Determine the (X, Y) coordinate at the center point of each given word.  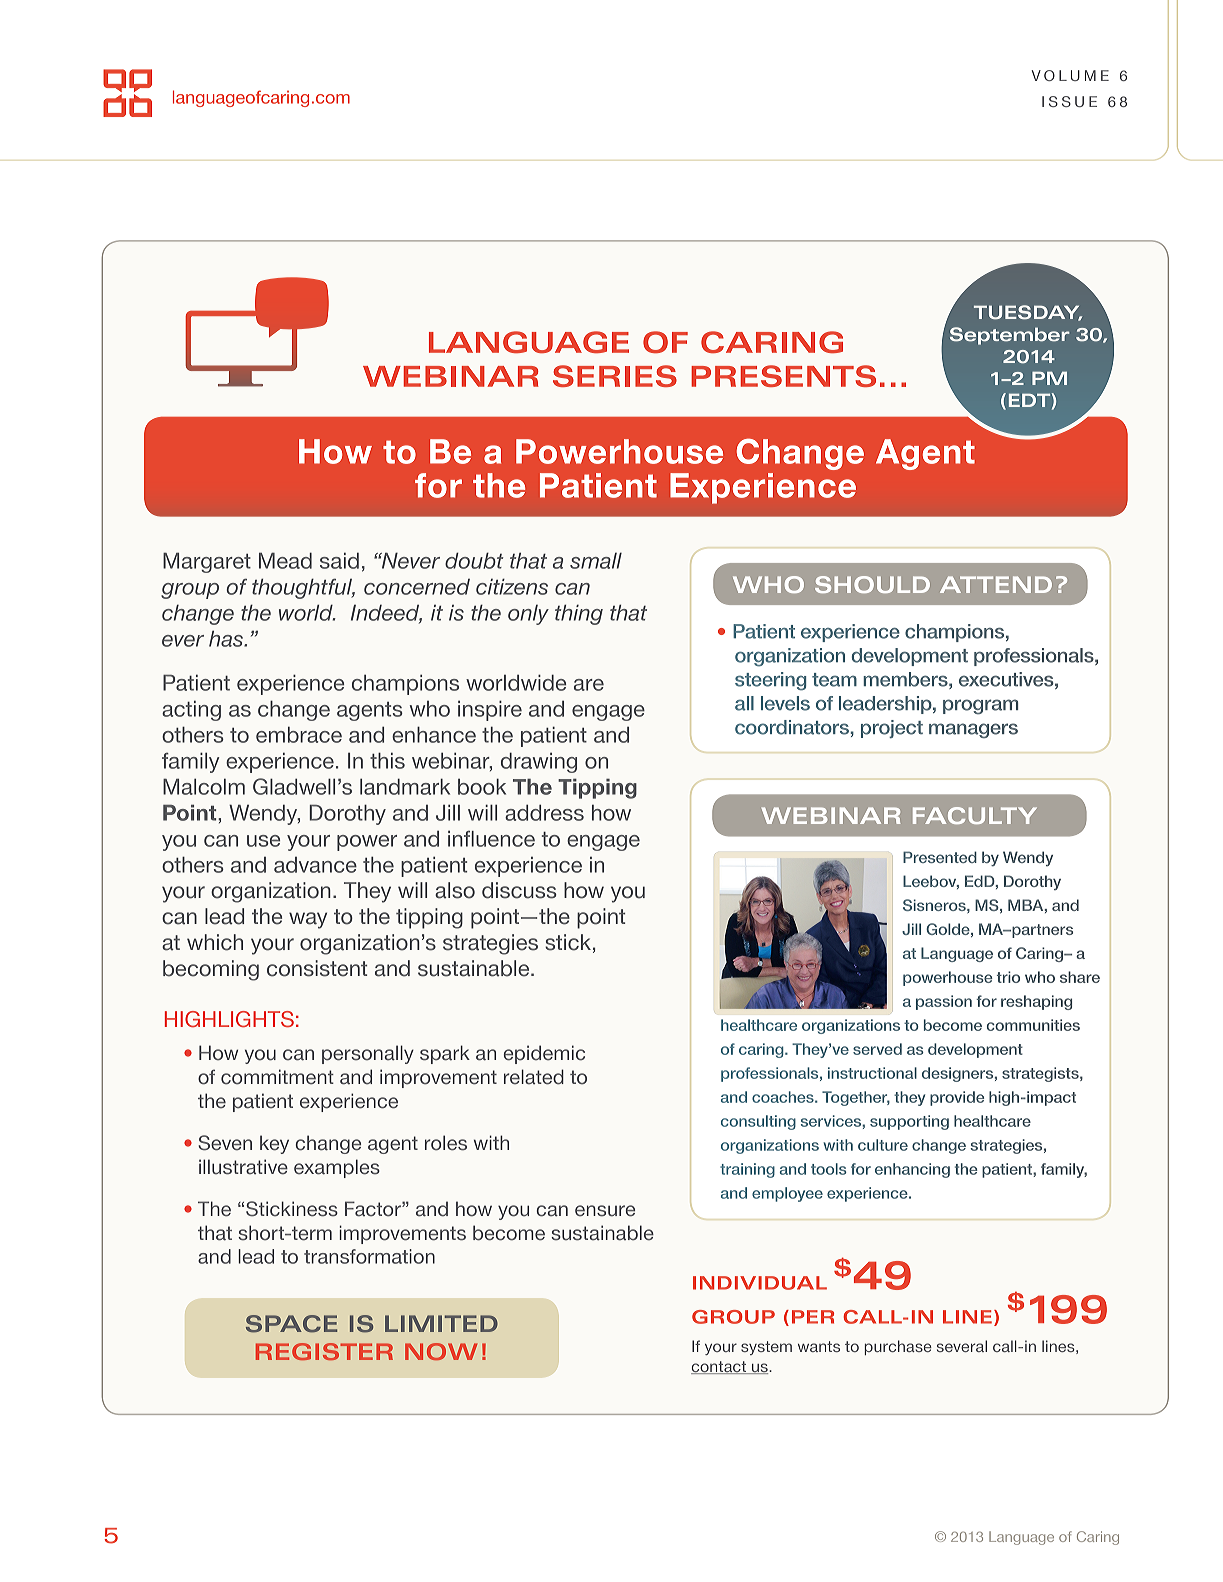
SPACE (291, 1324)
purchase (898, 1347)
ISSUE (1069, 101)
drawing (539, 762)
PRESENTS (783, 376)
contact (720, 1367)
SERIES (615, 376)
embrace (299, 734)
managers (973, 730)
